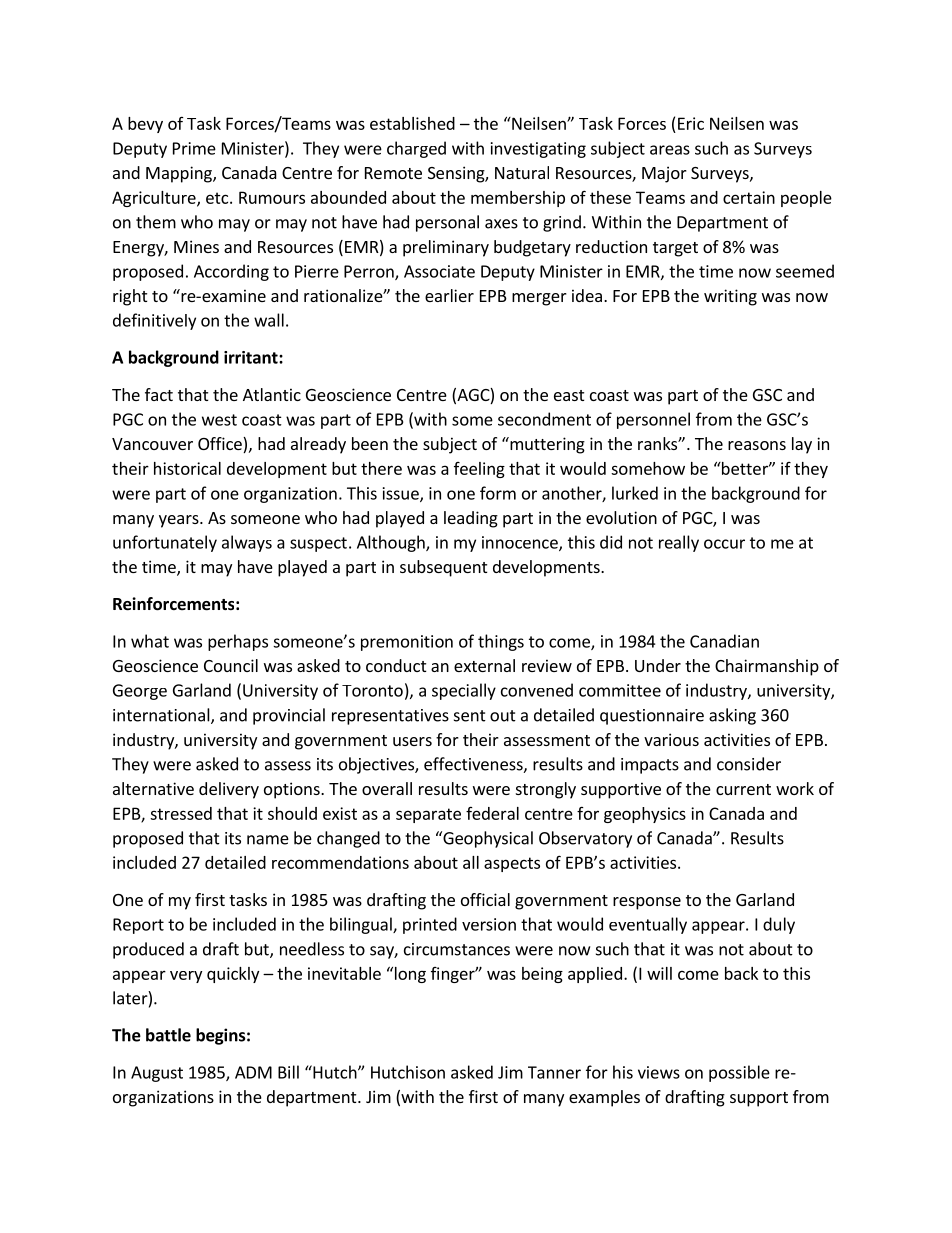 The height and width of the screenshot is (1233, 952). Describe the element at coordinates (501, 642) in the screenshot. I see `things` at that location.
